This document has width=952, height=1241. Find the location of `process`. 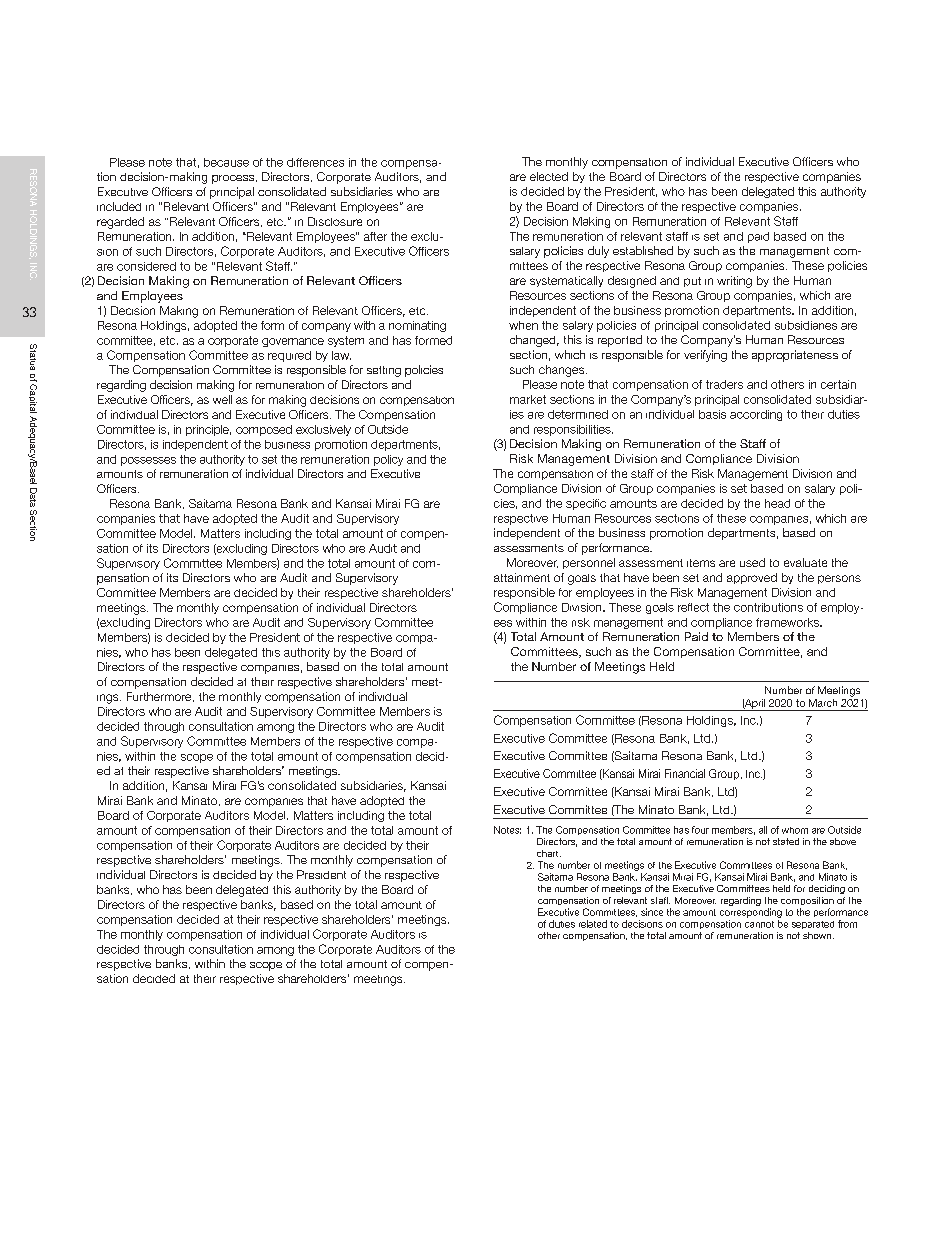

process is located at coordinates (234, 179).
